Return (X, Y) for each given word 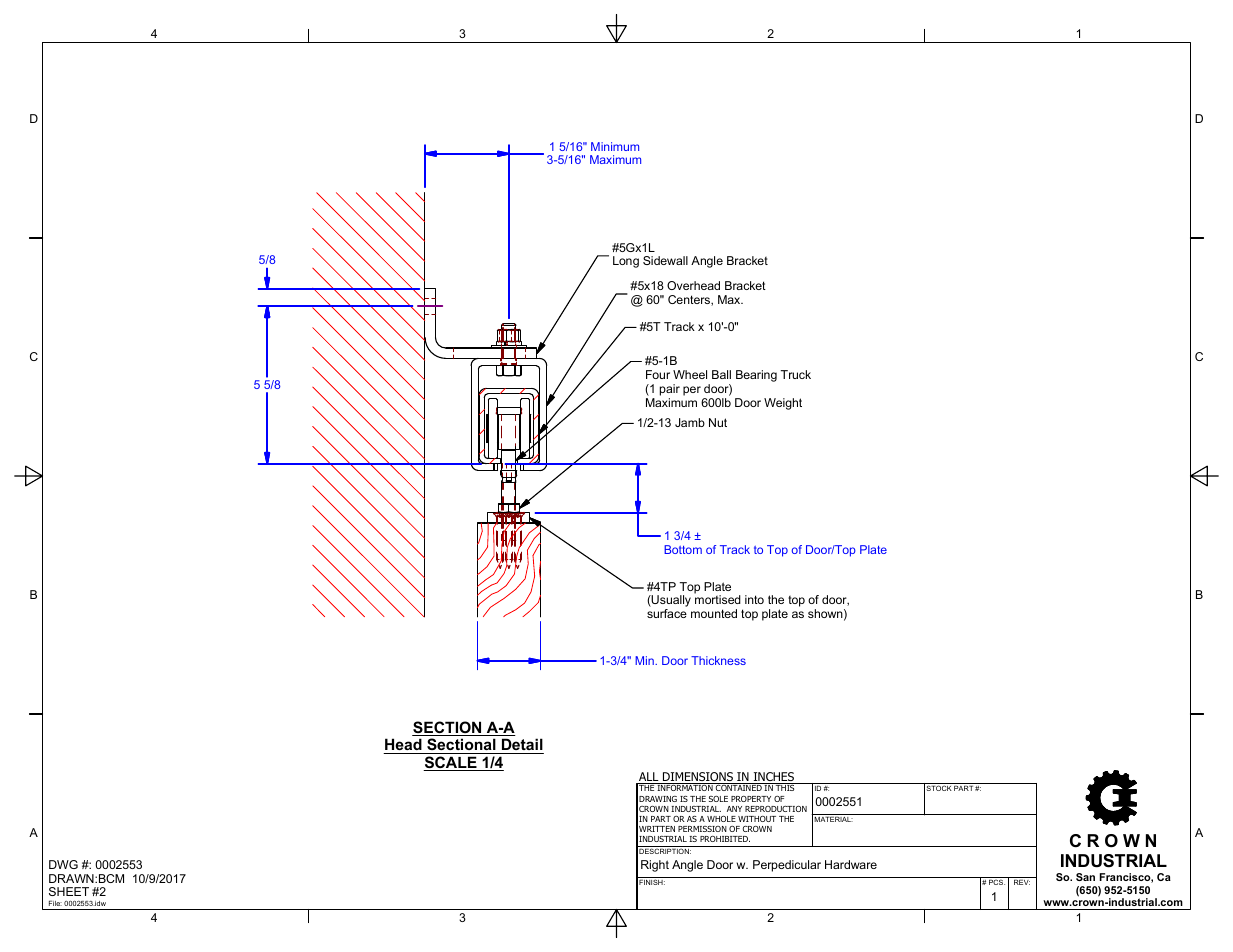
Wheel (690, 374)
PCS (997, 882)
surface (667, 613)
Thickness (718, 660)
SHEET (69, 891)
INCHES (774, 778)
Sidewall (665, 260)
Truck (796, 374)
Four (658, 374)
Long (626, 262)
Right (655, 866)
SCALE (451, 763)
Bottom (683, 549)
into (754, 599)
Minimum (615, 146)
